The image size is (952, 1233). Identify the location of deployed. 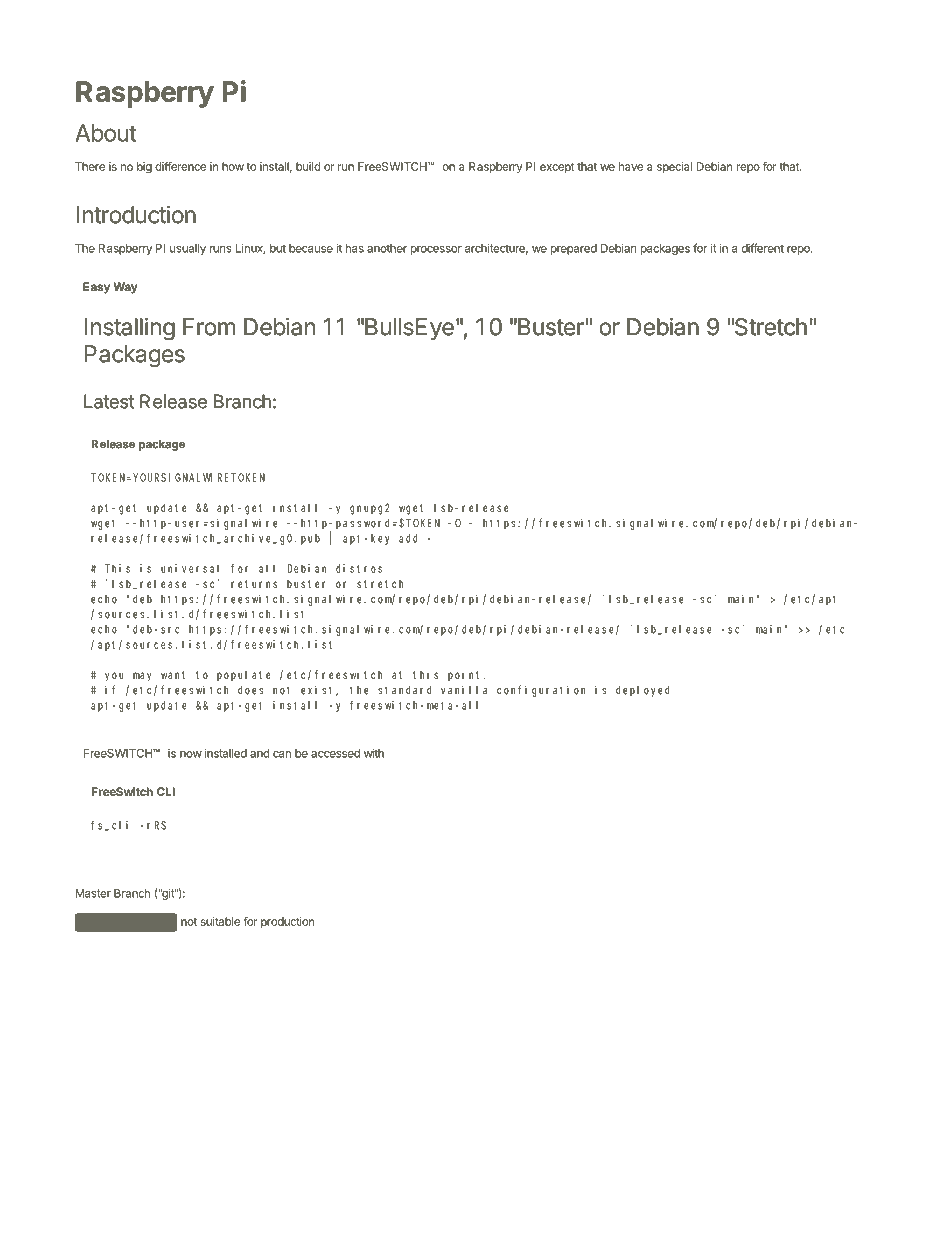
(643, 691).
